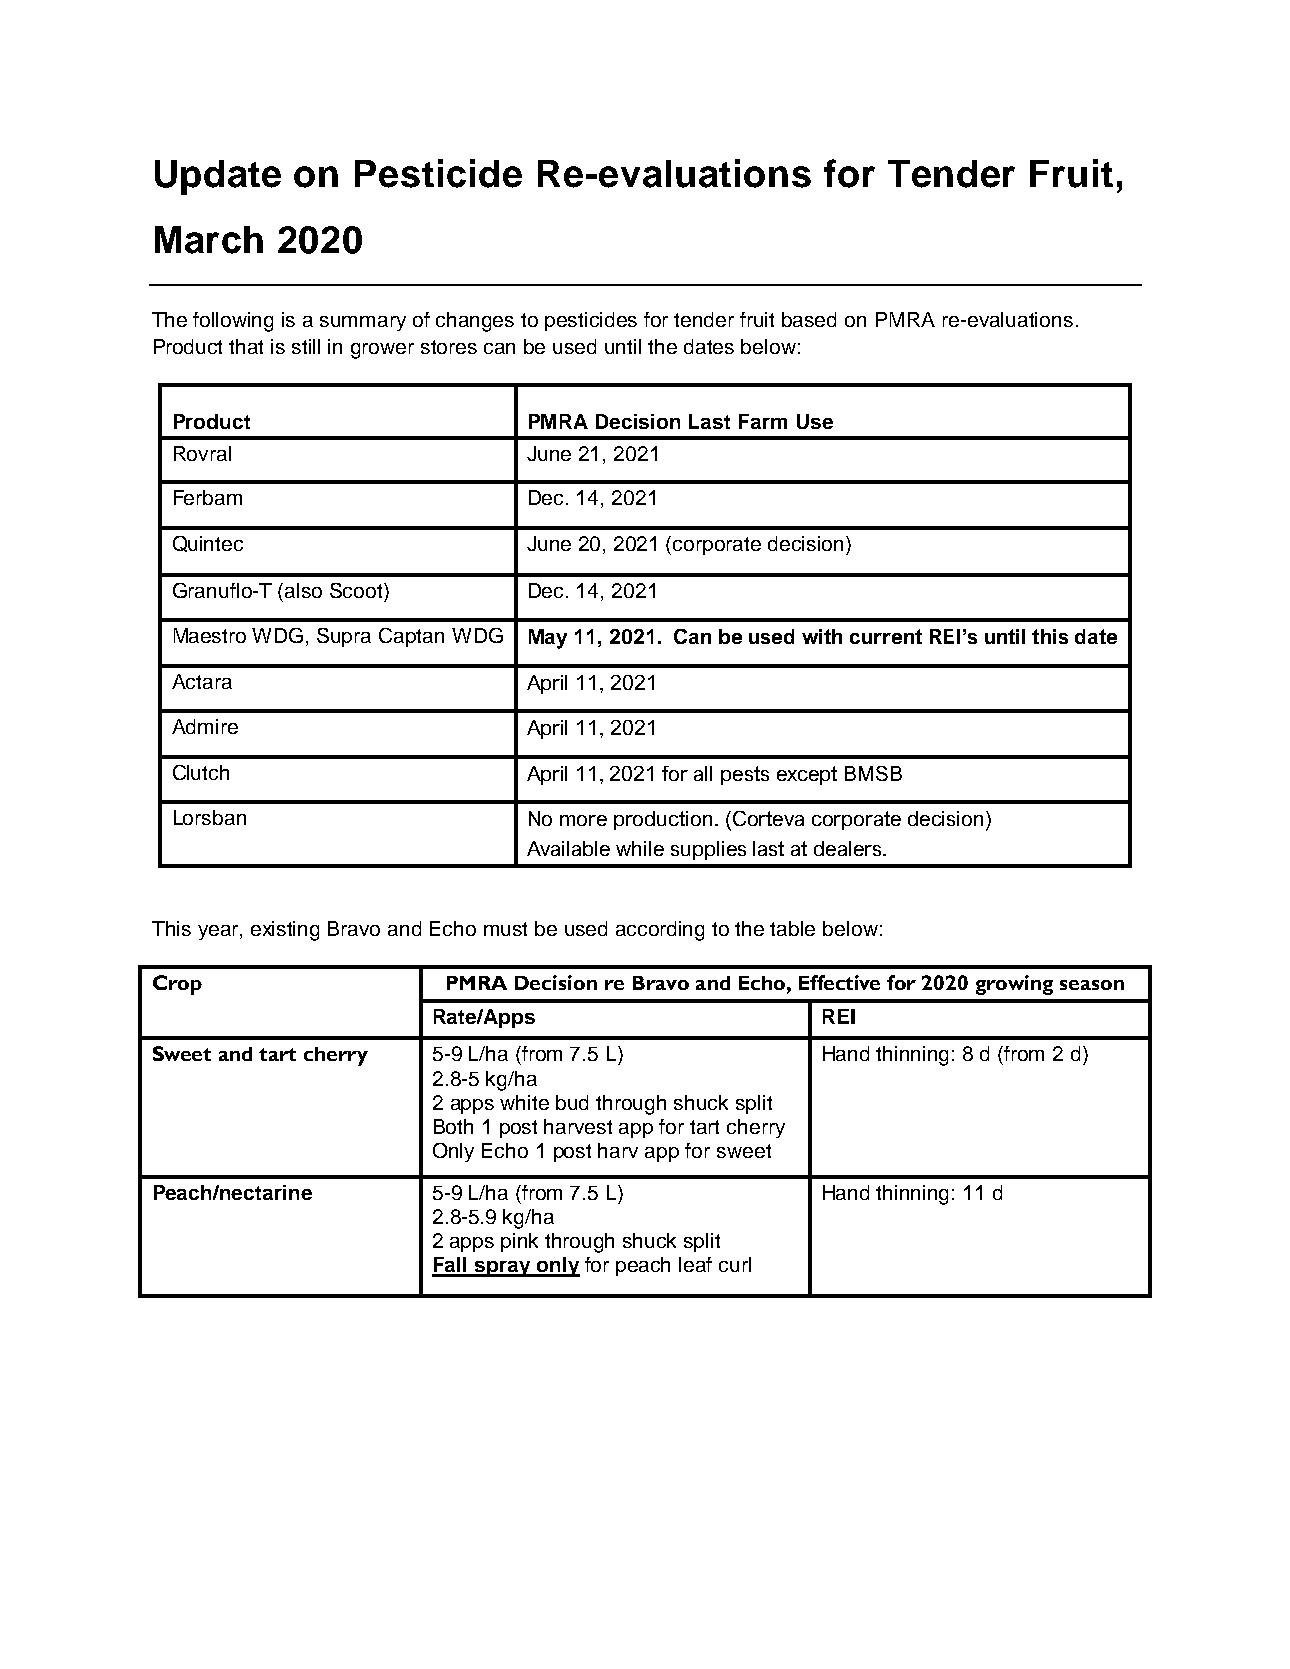 The height and width of the screenshot is (1669, 1290). Describe the element at coordinates (201, 772) in the screenshot. I see `Clutch` at that location.
